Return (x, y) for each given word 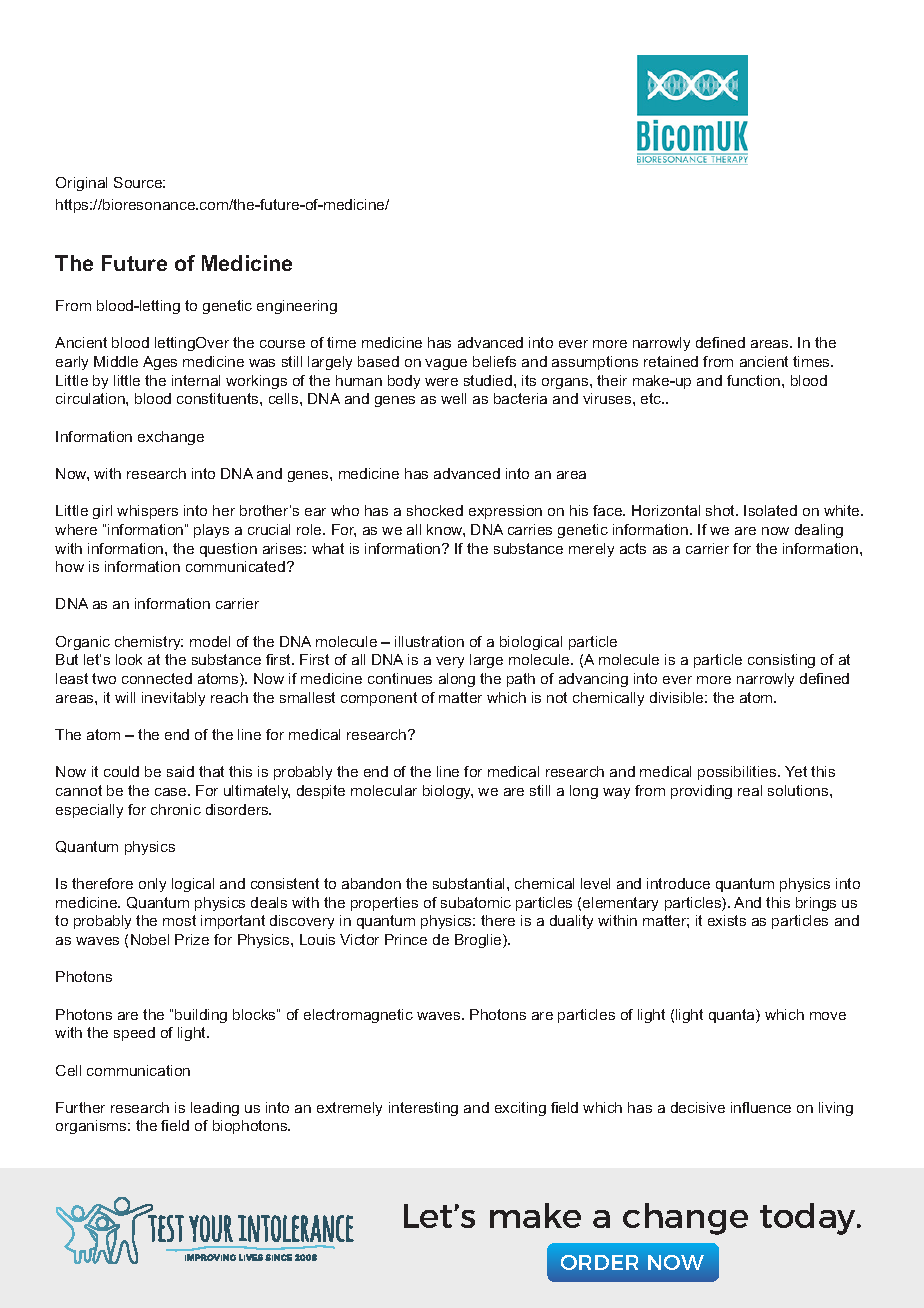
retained (671, 361)
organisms (92, 1127)
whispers (147, 512)
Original (81, 184)
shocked (435, 510)
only (152, 885)
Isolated (770, 510)
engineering (297, 307)
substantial (470, 883)
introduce (678, 883)
